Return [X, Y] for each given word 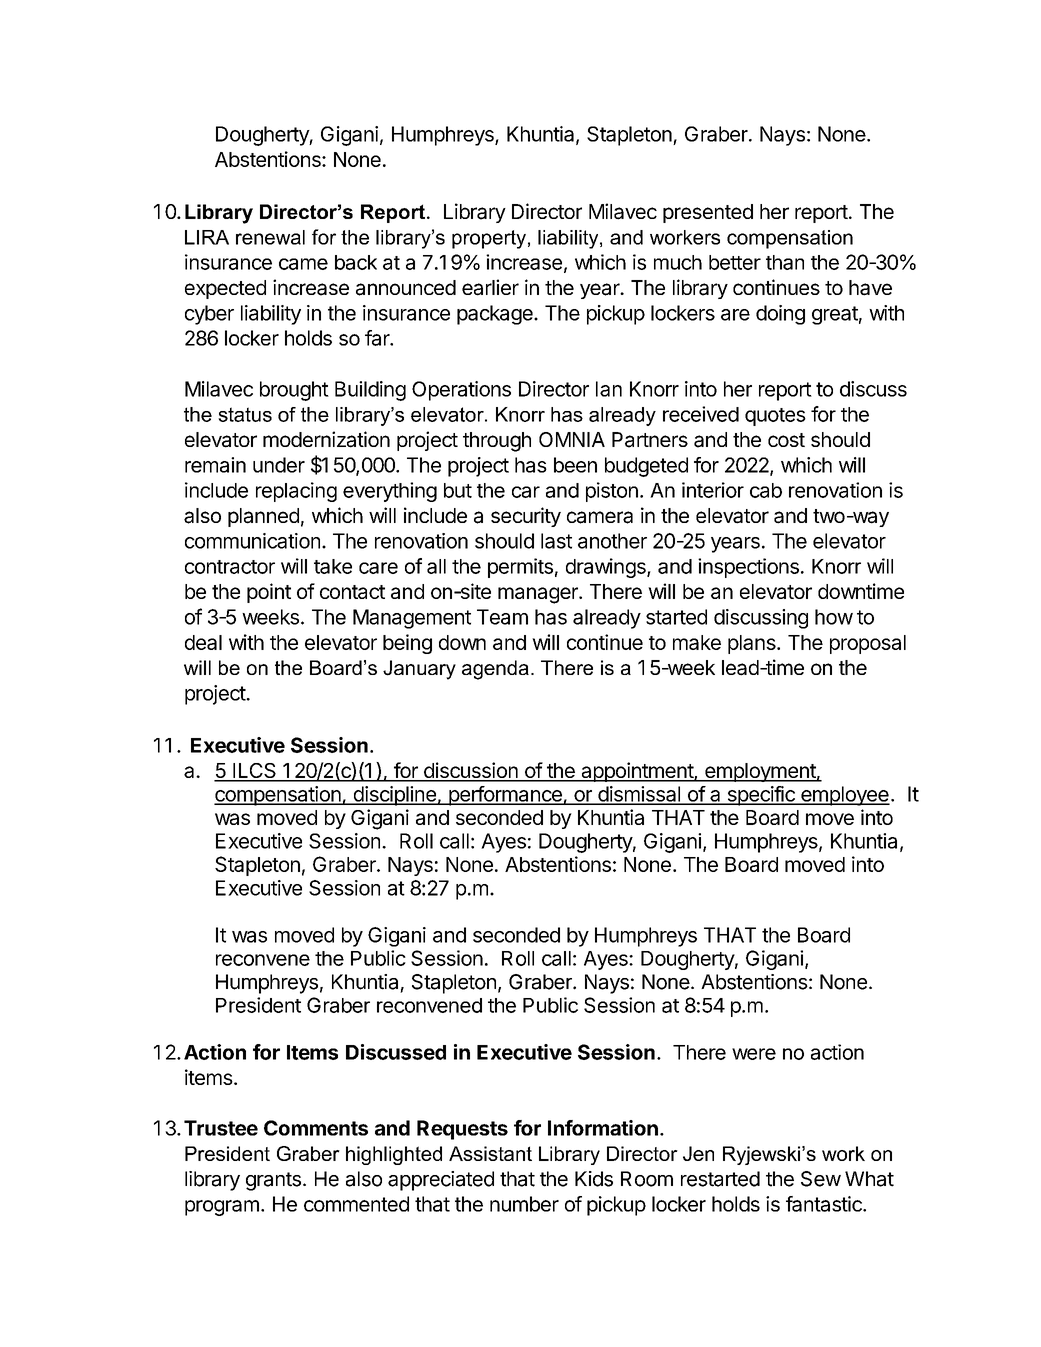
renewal [270, 237]
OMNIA [572, 439]
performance [505, 796]
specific [761, 796]
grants [273, 1181]
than [785, 262]
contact [352, 592]
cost [786, 440]
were [754, 1054]
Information [603, 1128]
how [834, 617]
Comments [316, 1128]
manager [539, 595]
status [245, 414]
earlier [490, 287]
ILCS [254, 772]
